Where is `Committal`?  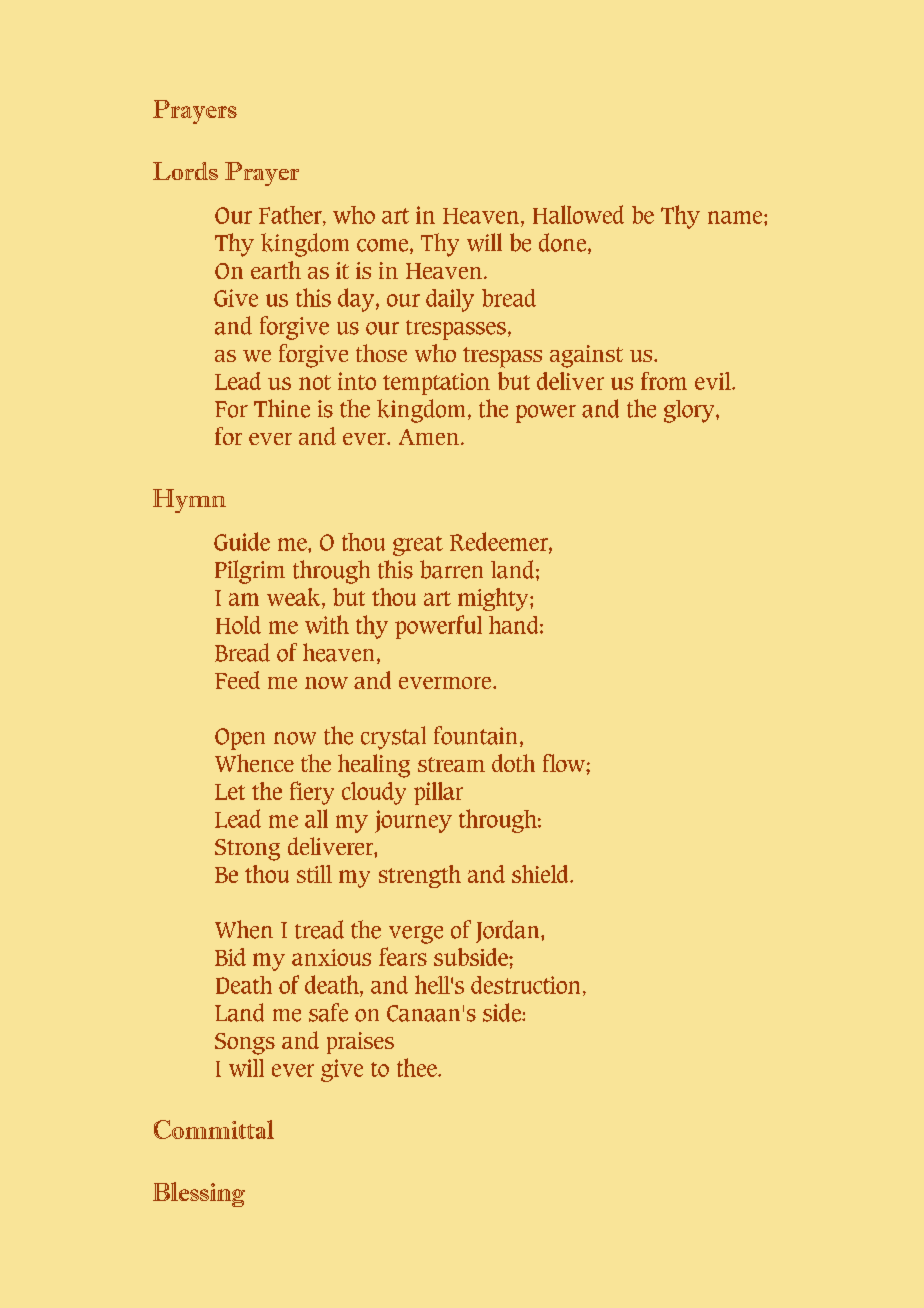 Committal is located at coordinates (214, 1129).
